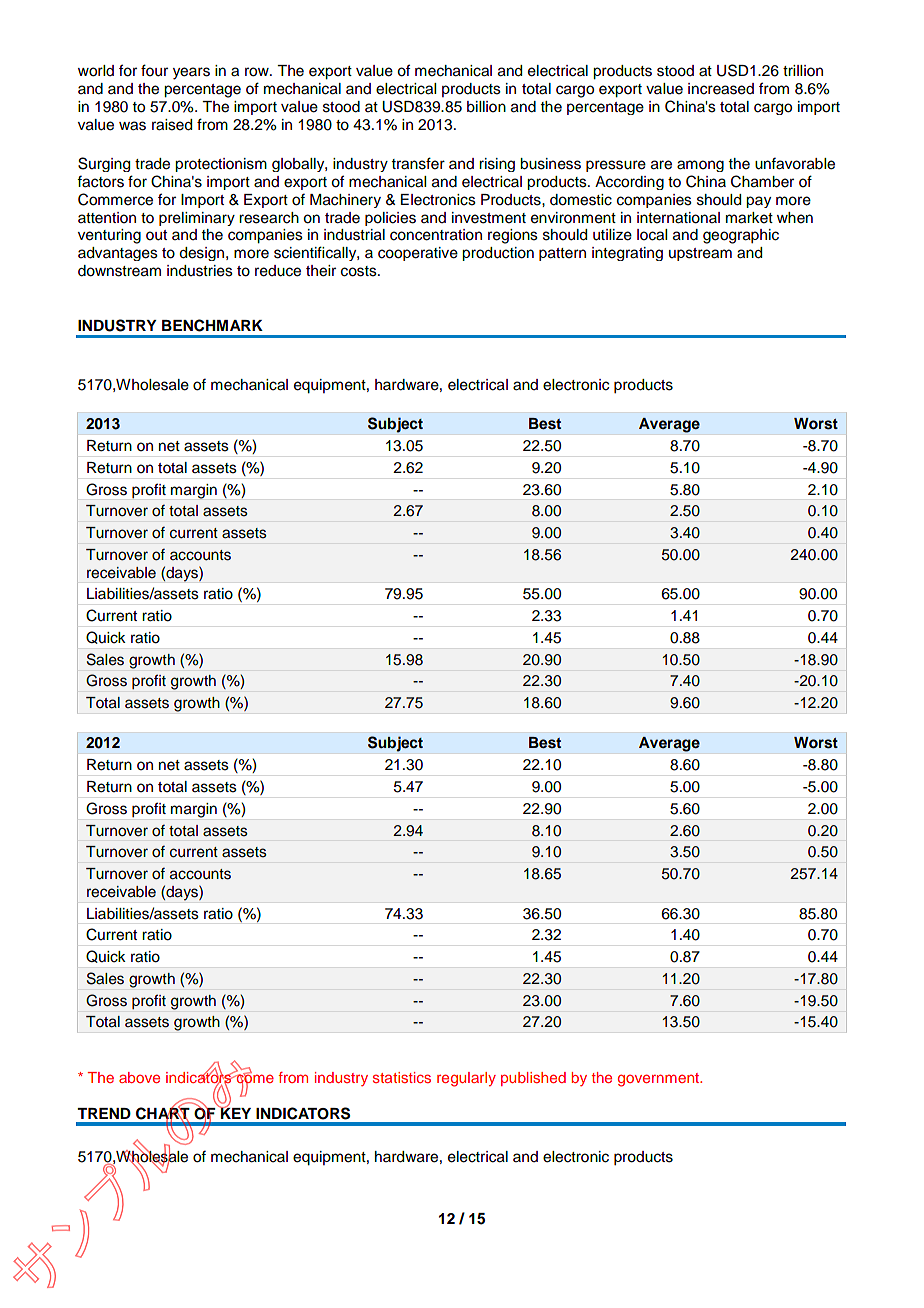 The height and width of the screenshot is (1308, 924). What do you see at coordinates (212, 325) in the screenshot?
I see `BENCHMARK` at bounding box center [212, 325].
